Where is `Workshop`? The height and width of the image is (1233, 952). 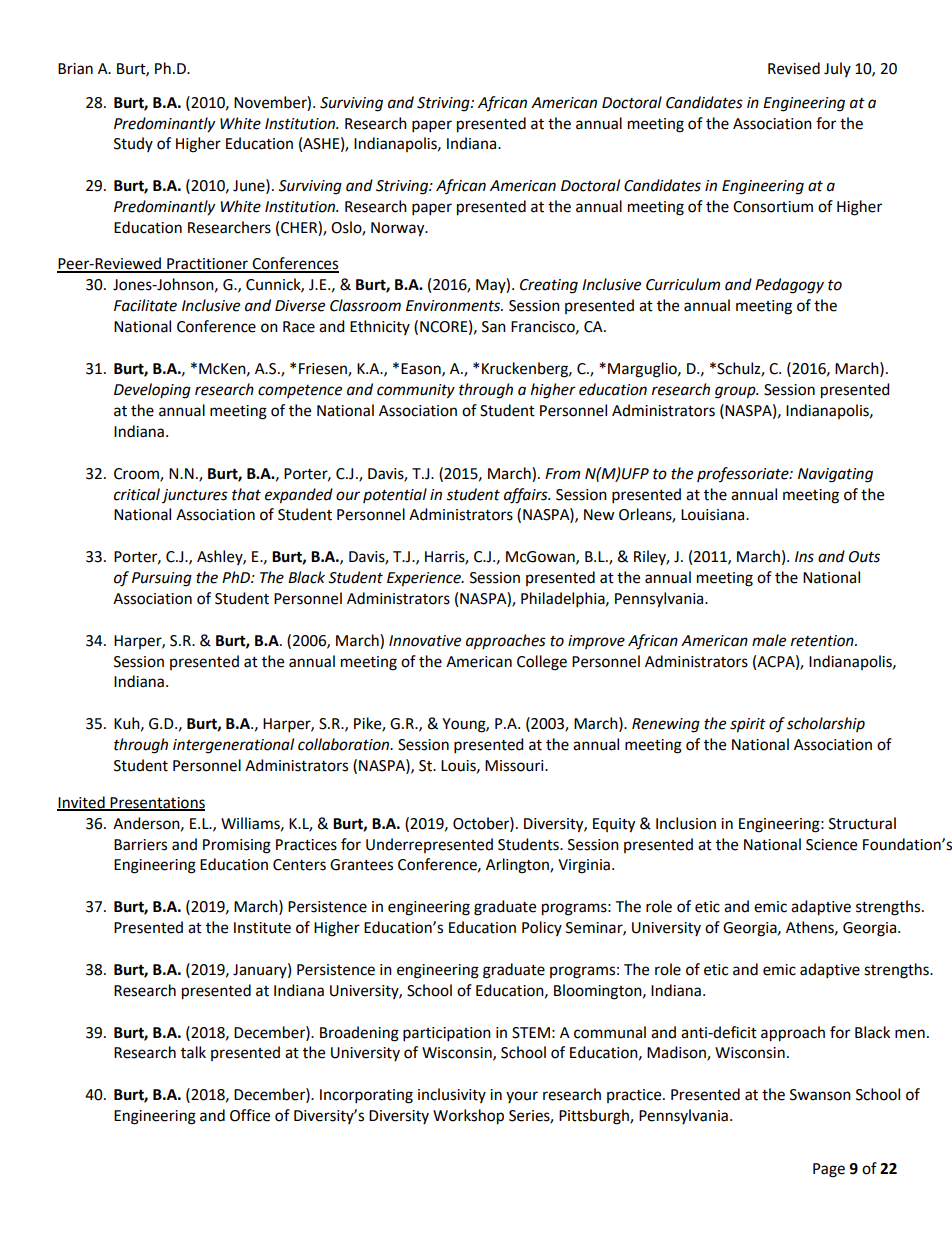
Workshop is located at coordinates (468, 1117).
